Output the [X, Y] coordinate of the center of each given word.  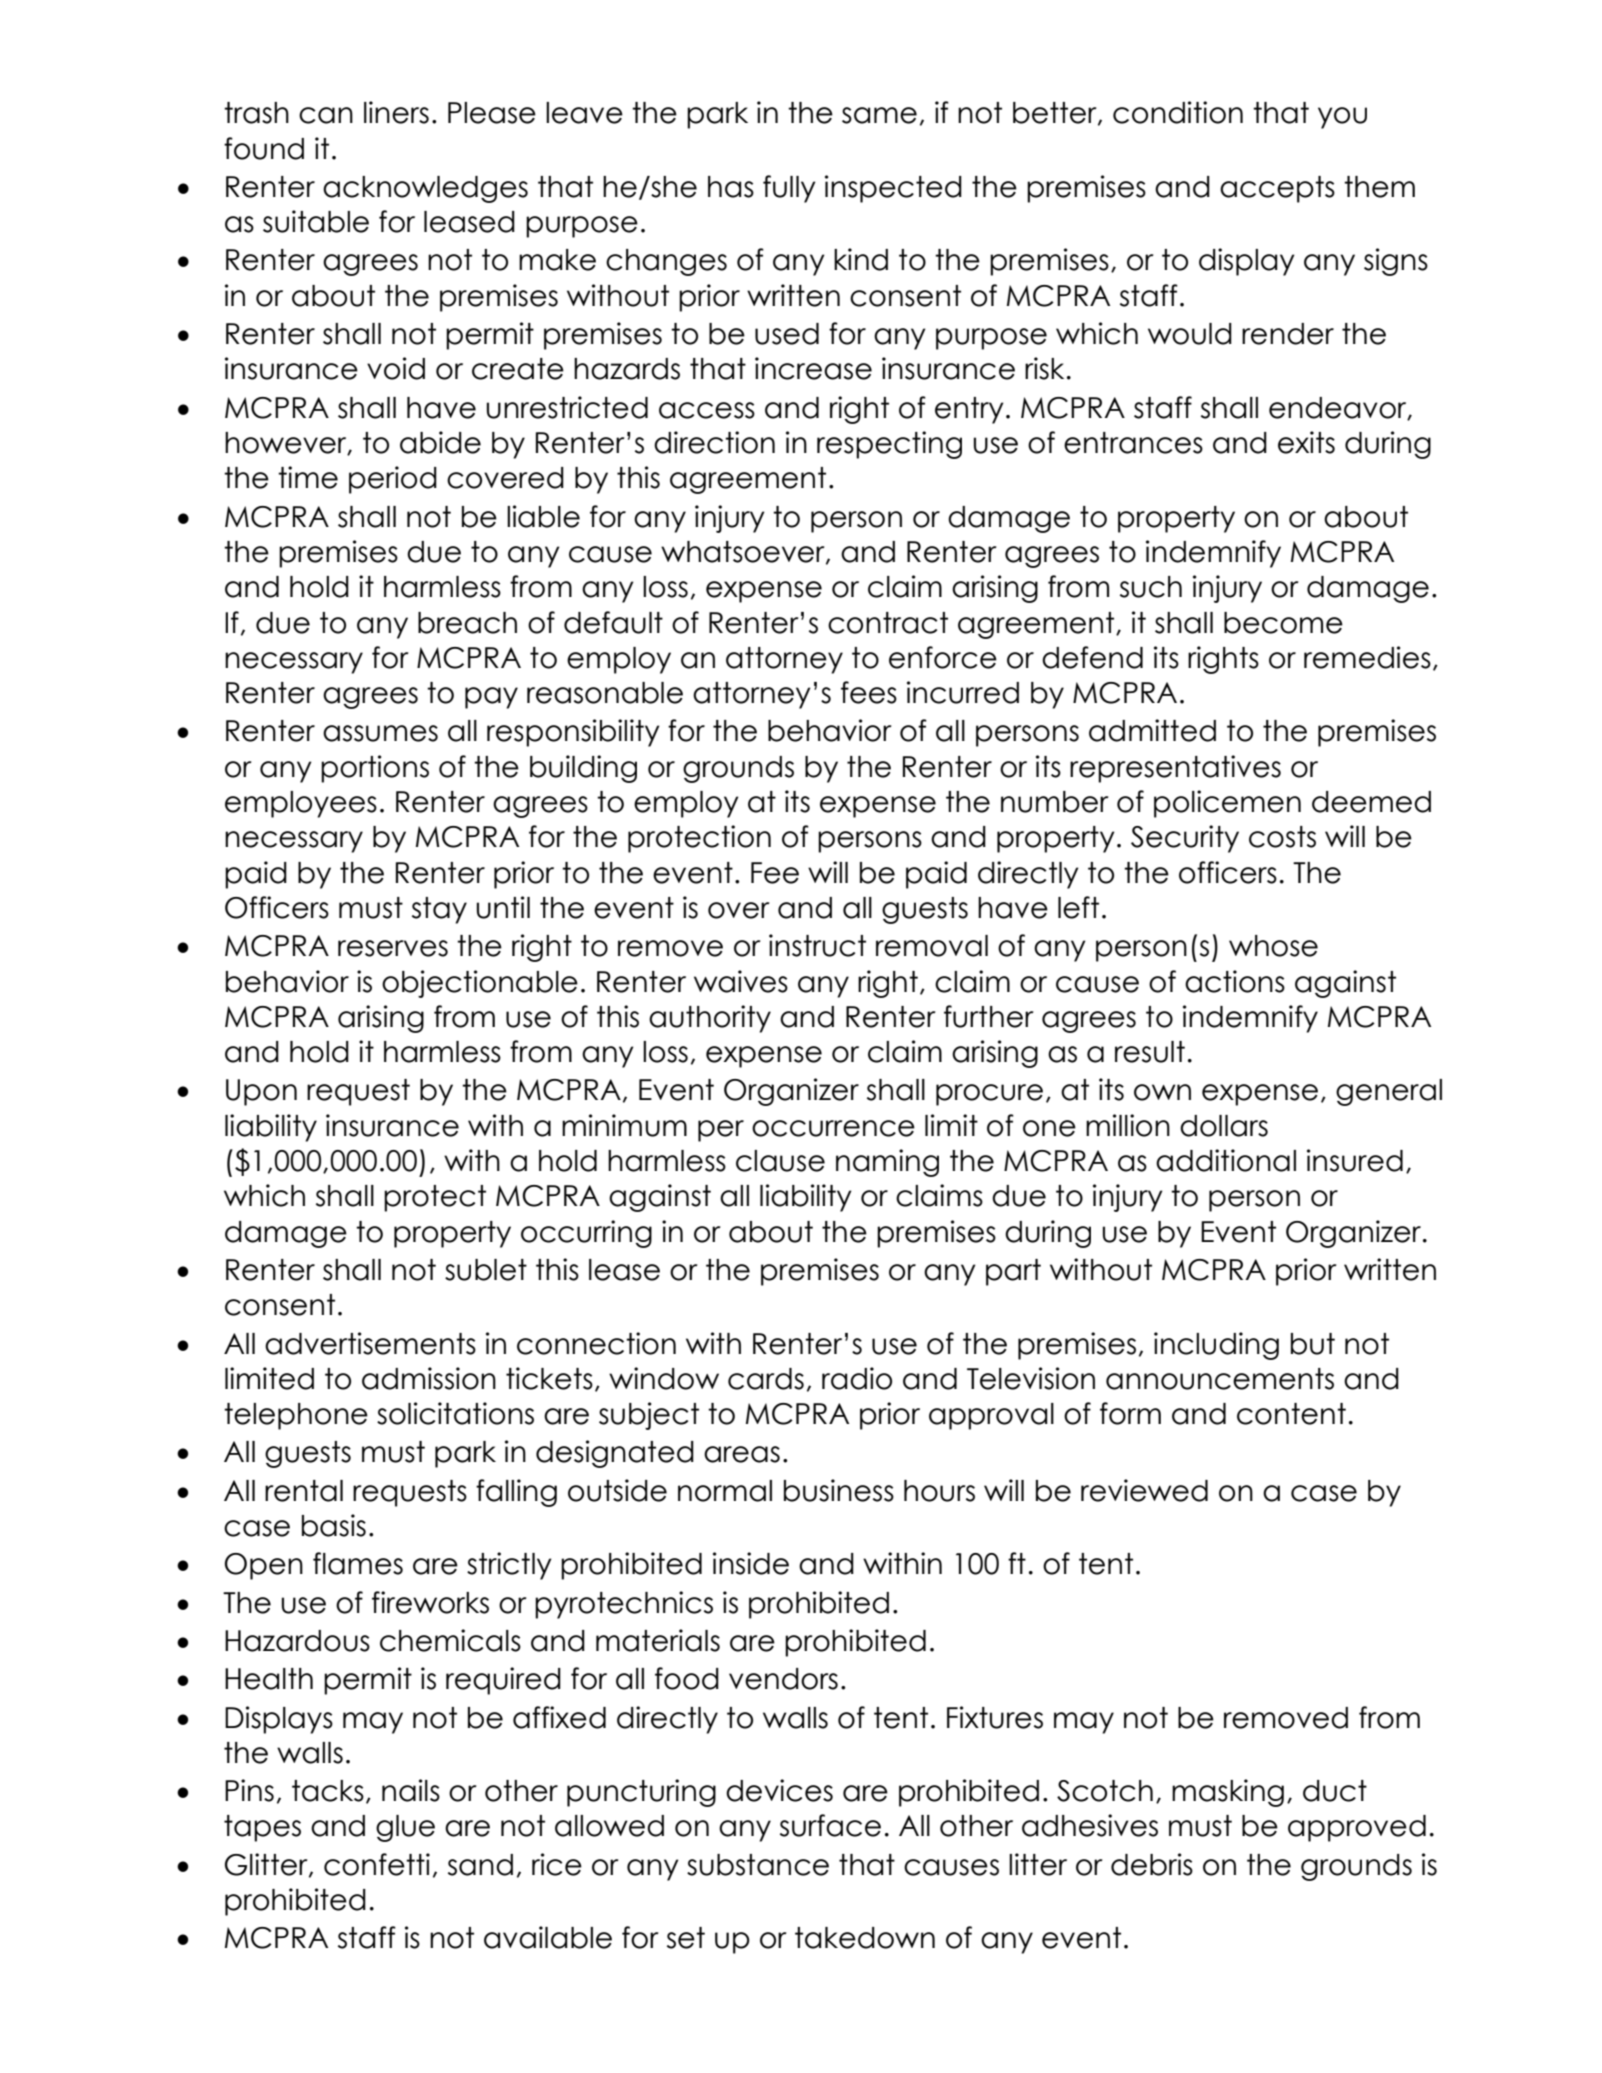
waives [741, 981]
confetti [377, 1864]
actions [1235, 981]
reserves [393, 948]
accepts [1277, 189]
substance [758, 1865]
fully [789, 189]
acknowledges [425, 189]
